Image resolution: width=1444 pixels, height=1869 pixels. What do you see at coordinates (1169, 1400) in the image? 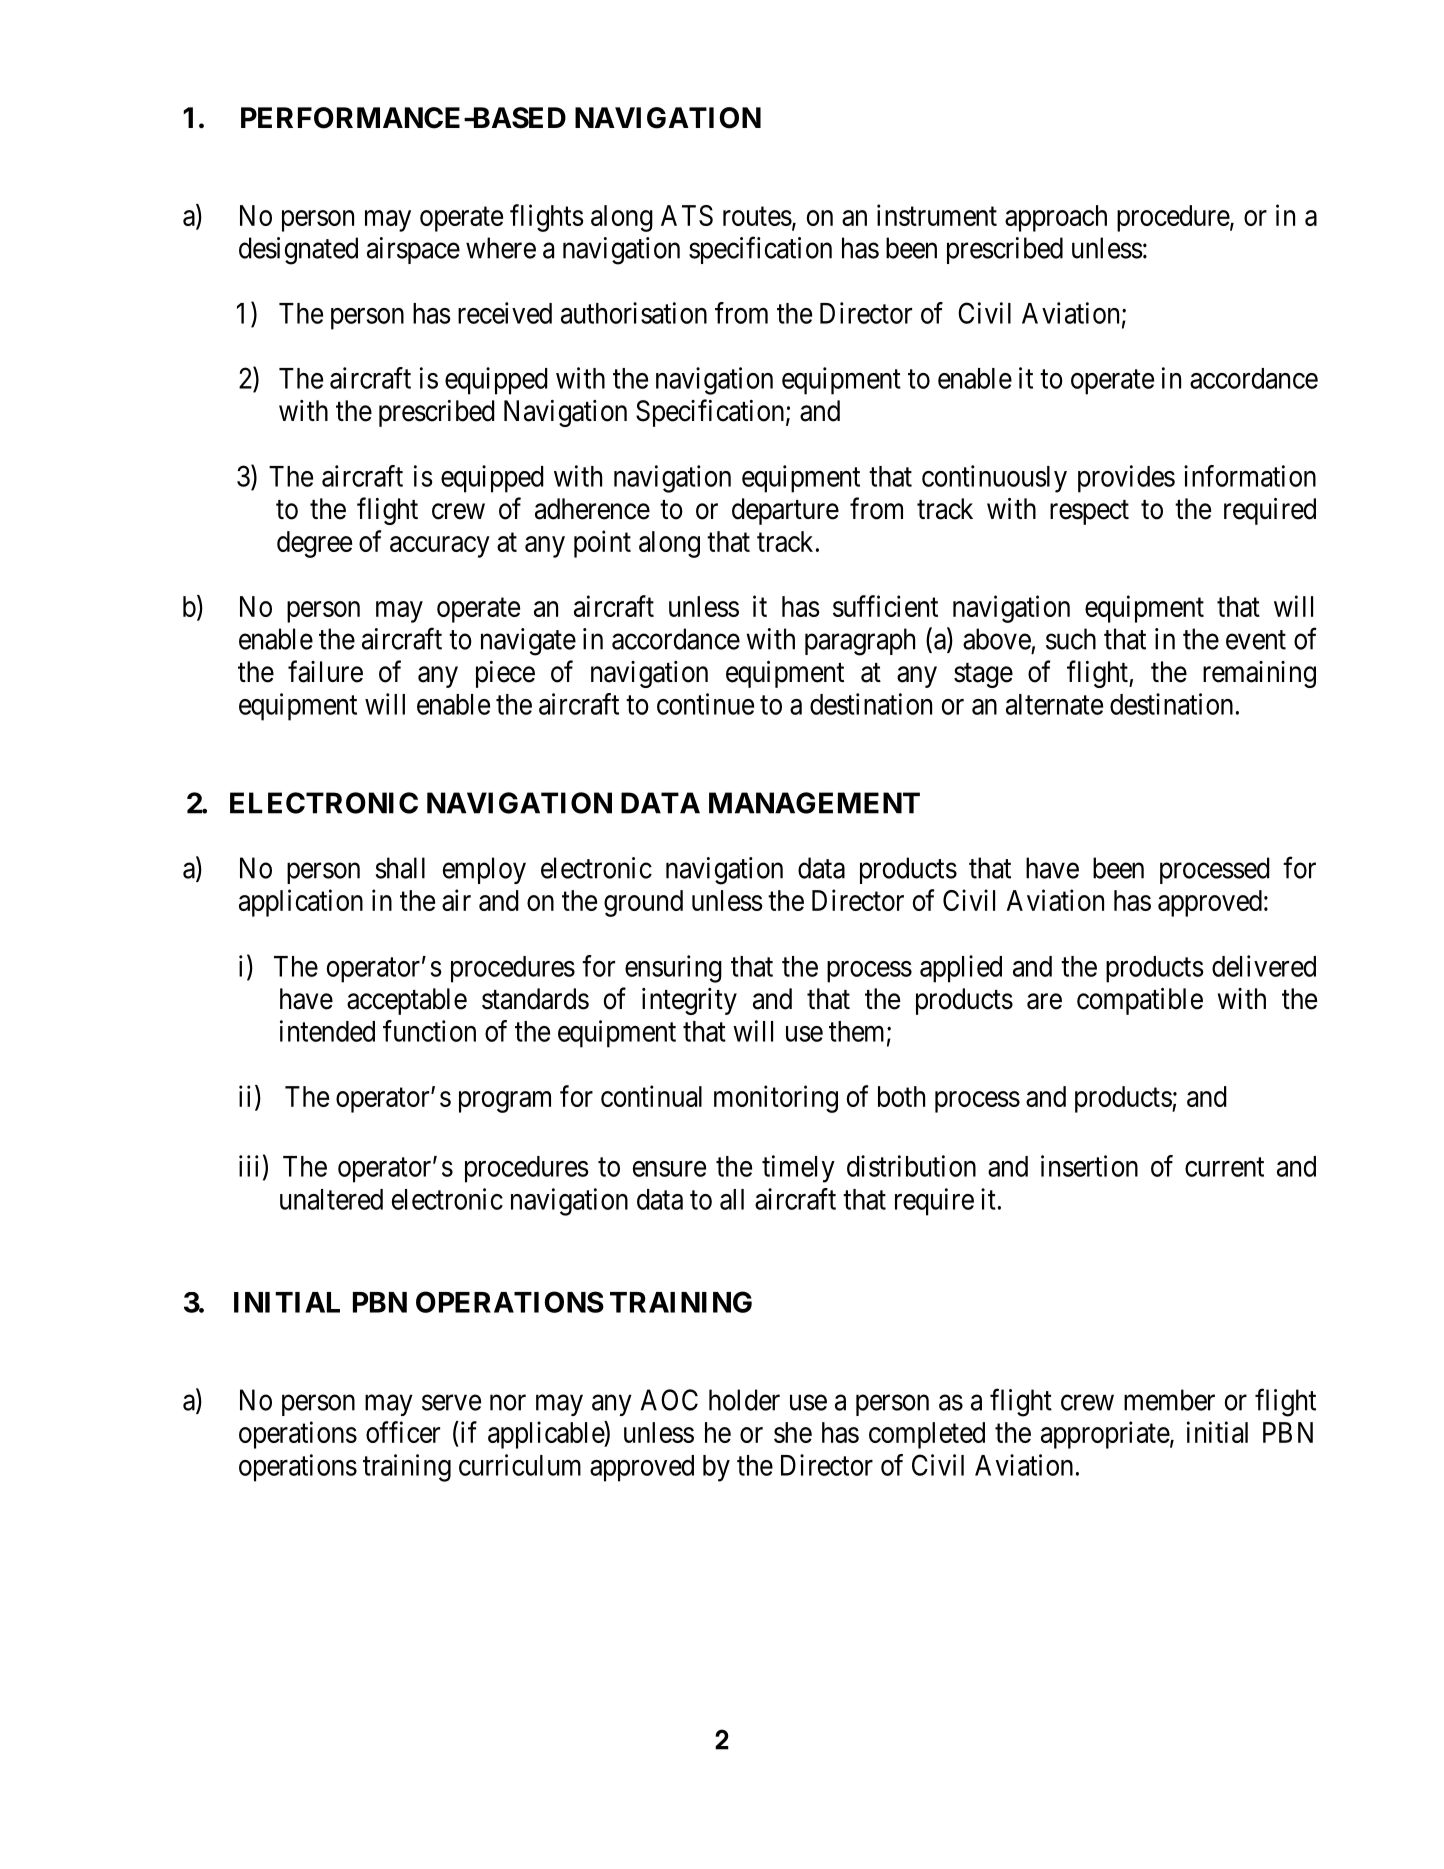
I see `member` at bounding box center [1169, 1400].
